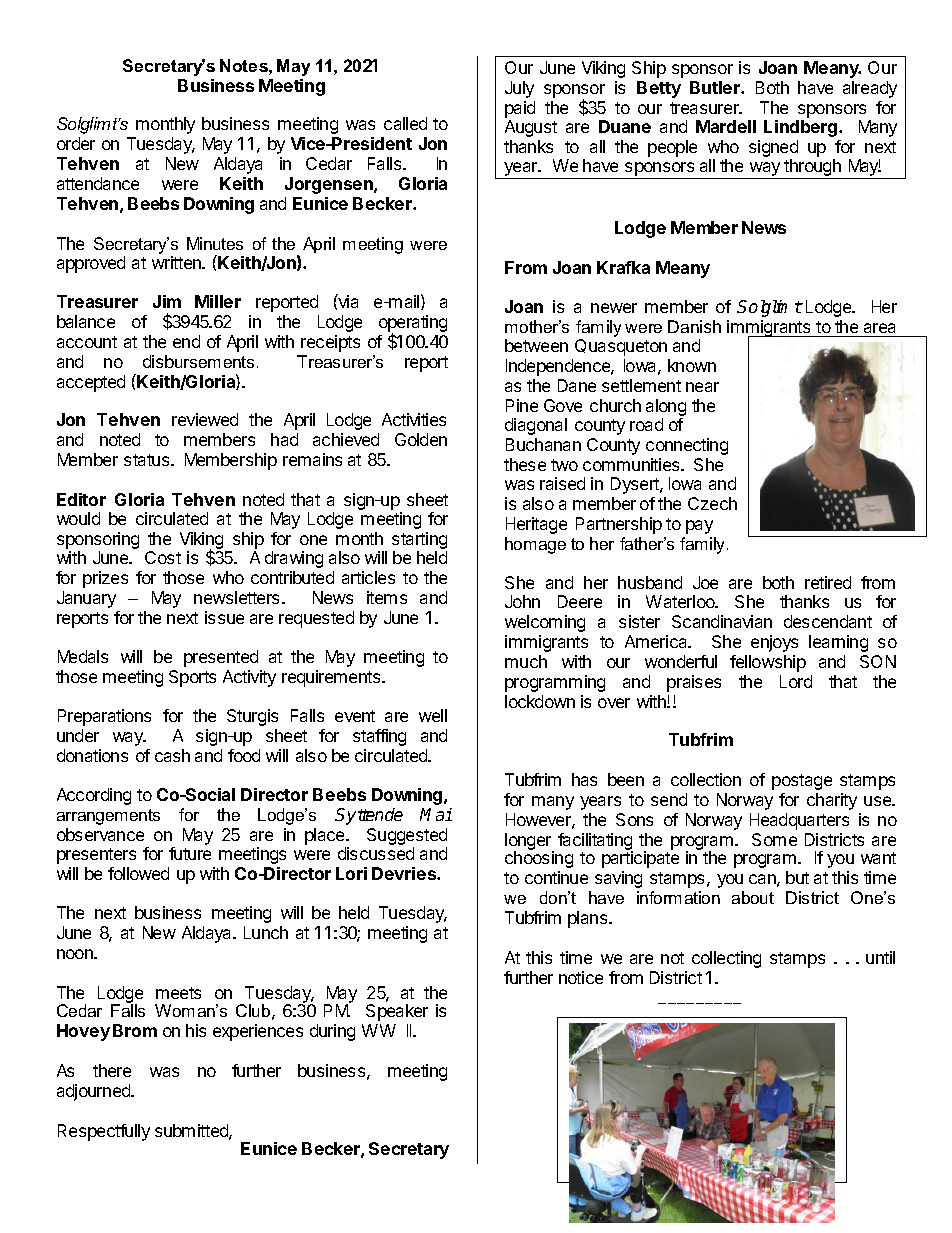  I want to click on disbursements, so click(198, 361).
